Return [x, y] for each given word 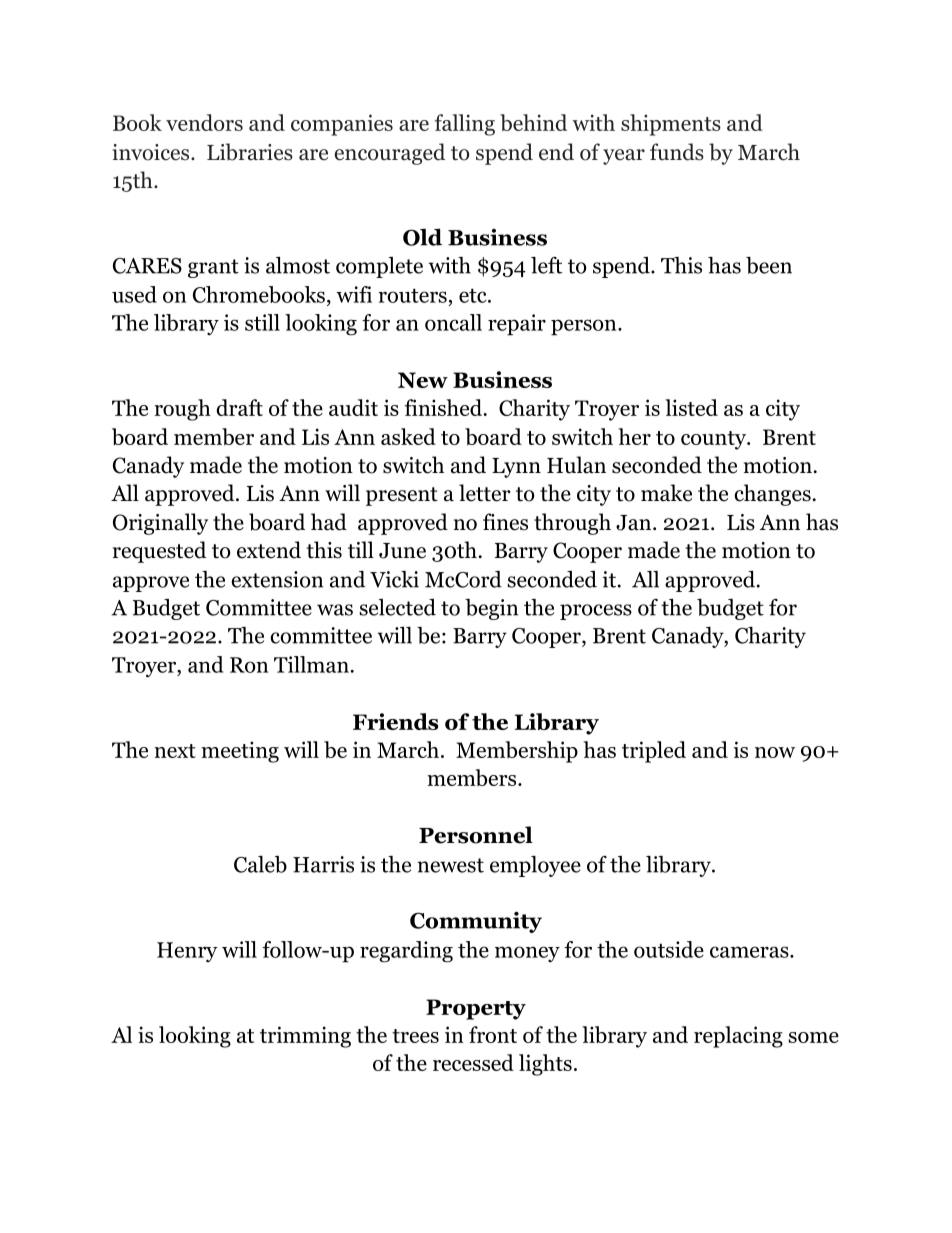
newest [450, 865]
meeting [240, 752]
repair [517, 325]
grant [213, 268]
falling [465, 125]
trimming [305, 1037]
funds [677, 152]
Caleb [260, 864]
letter [485, 493]
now [775, 752]
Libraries [250, 152]
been [769, 265]
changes [772, 495]
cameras [750, 952]
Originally [160, 524]
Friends [395, 721]
